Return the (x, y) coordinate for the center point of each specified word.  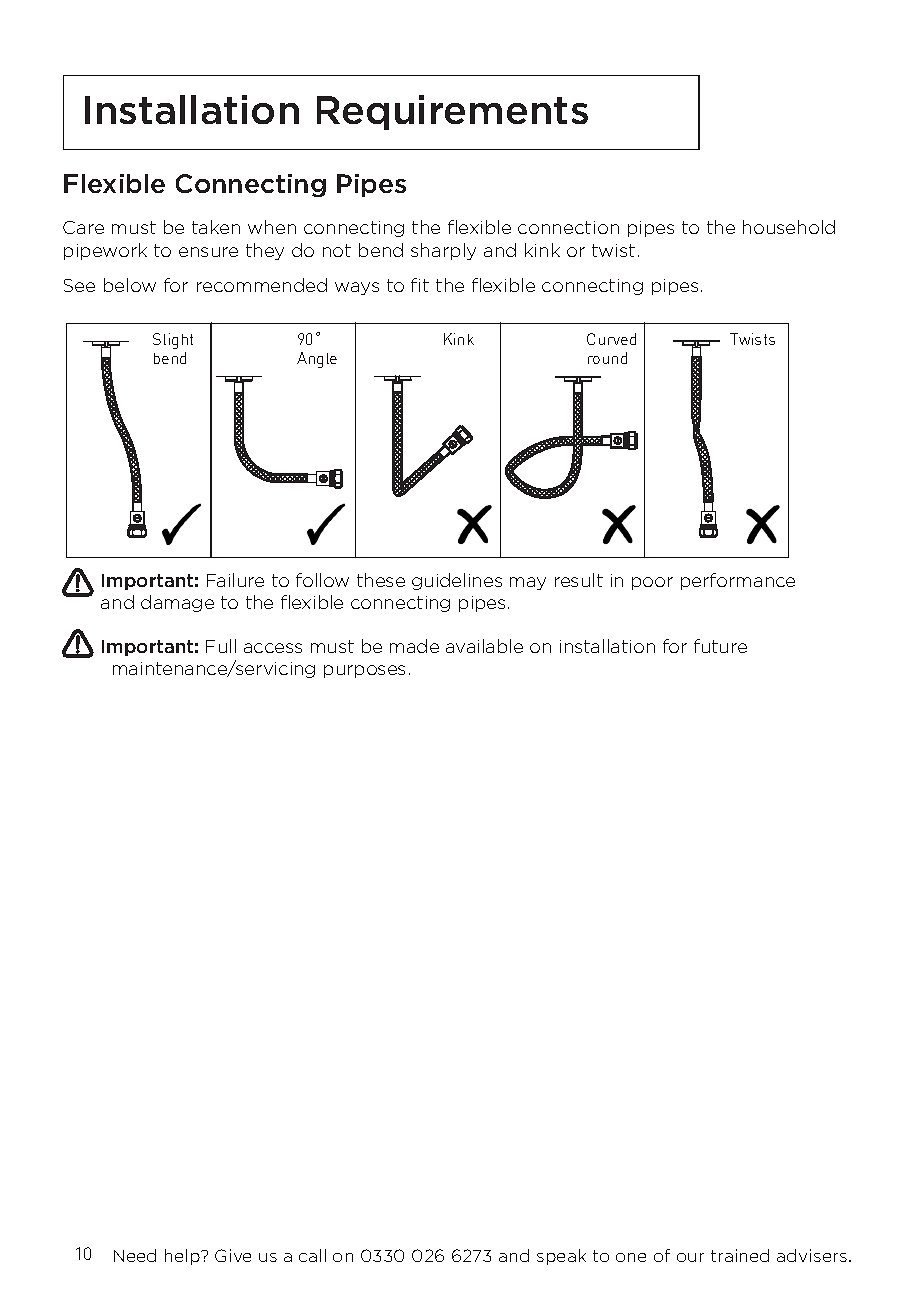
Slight (173, 341)
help (183, 1257)
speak (561, 1257)
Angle (317, 360)
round (607, 358)
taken (216, 227)
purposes (364, 671)
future (720, 646)
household (789, 227)
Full (221, 646)
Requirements (452, 112)
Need (135, 1255)
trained (740, 1255)
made (414, 646)
